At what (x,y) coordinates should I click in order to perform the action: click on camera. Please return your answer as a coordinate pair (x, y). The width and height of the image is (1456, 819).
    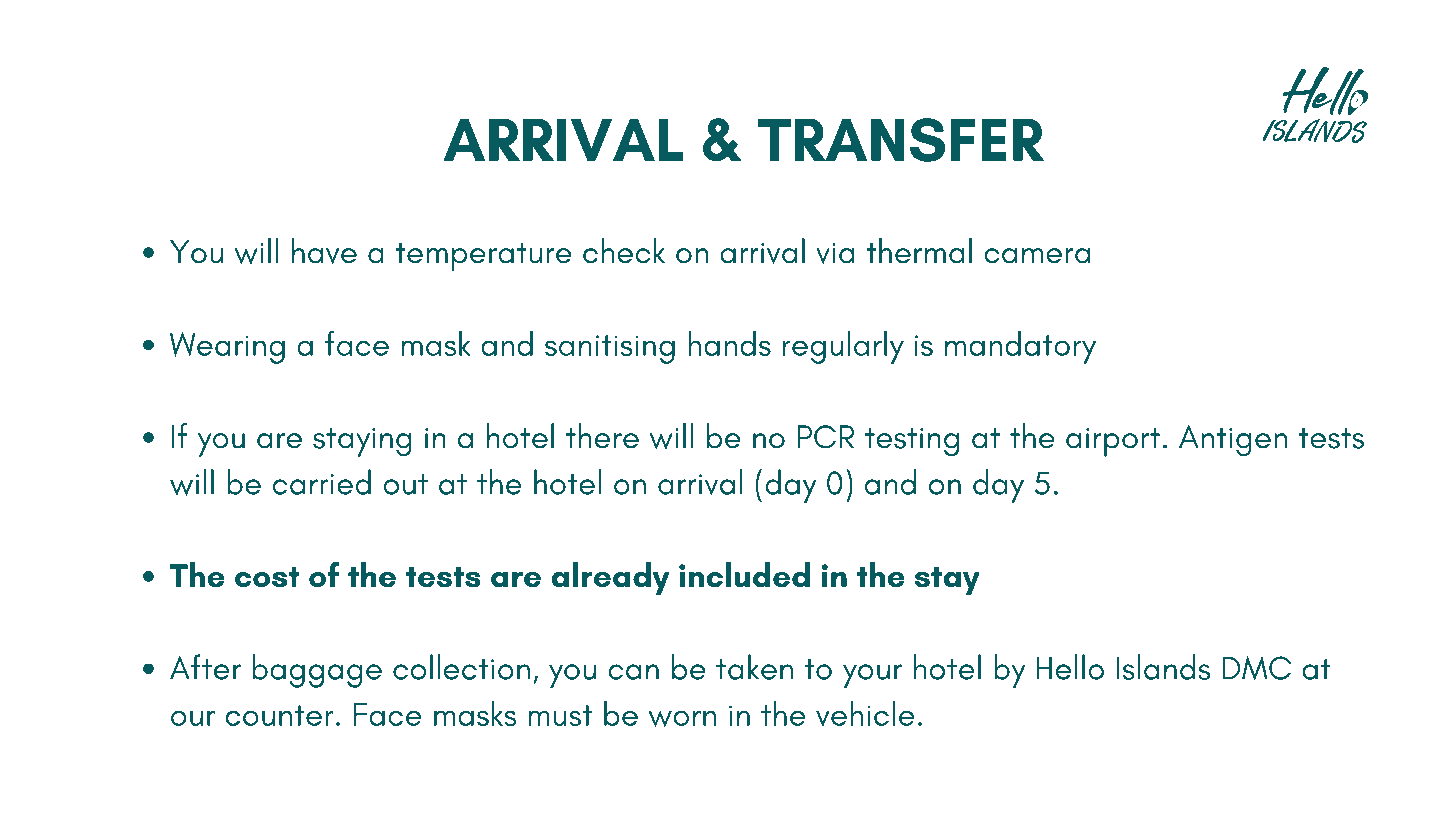
    Looking at the image, I should click on (1037, 256).
